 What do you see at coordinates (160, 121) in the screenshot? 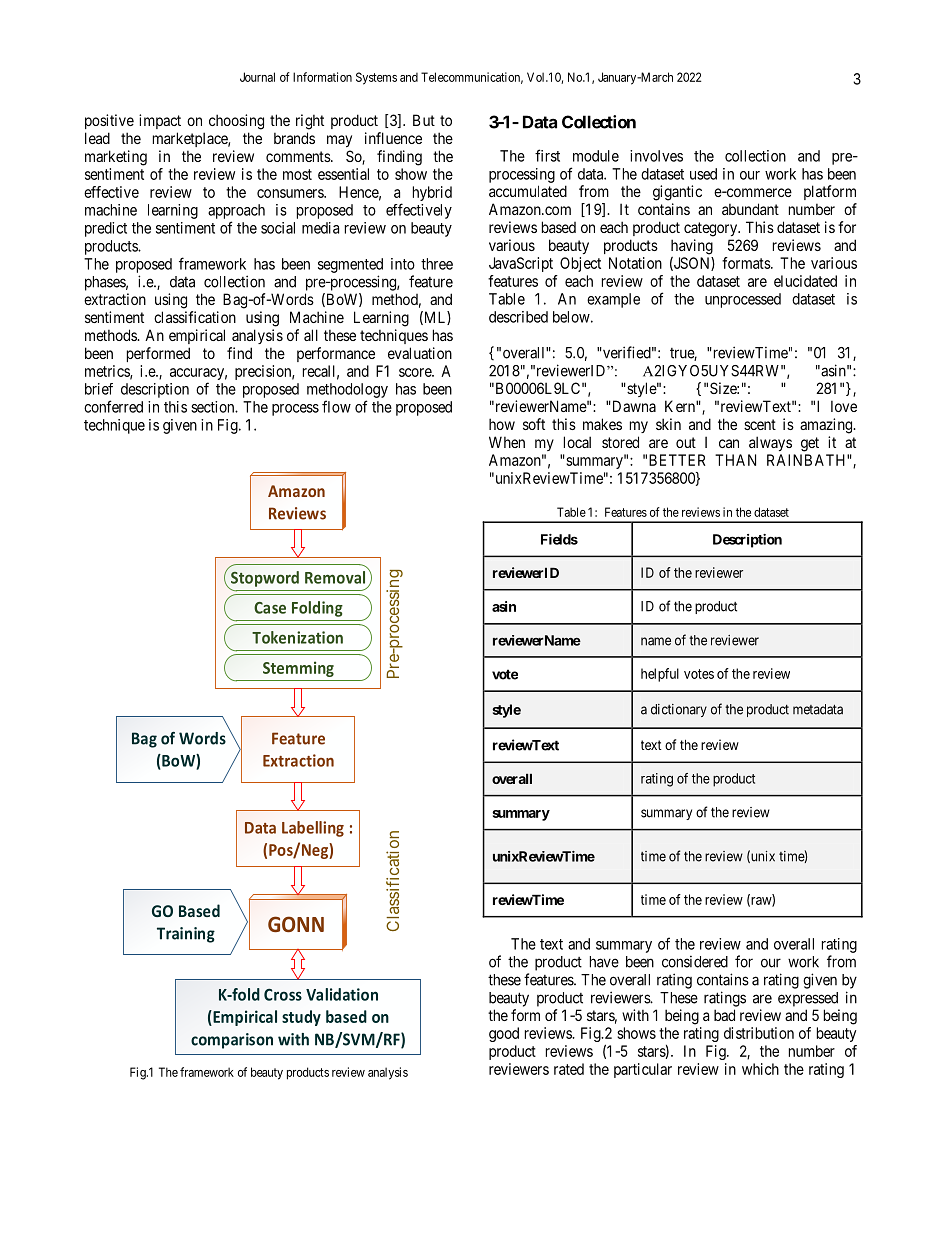
I see `impact` at bounding box center [160, 121].
